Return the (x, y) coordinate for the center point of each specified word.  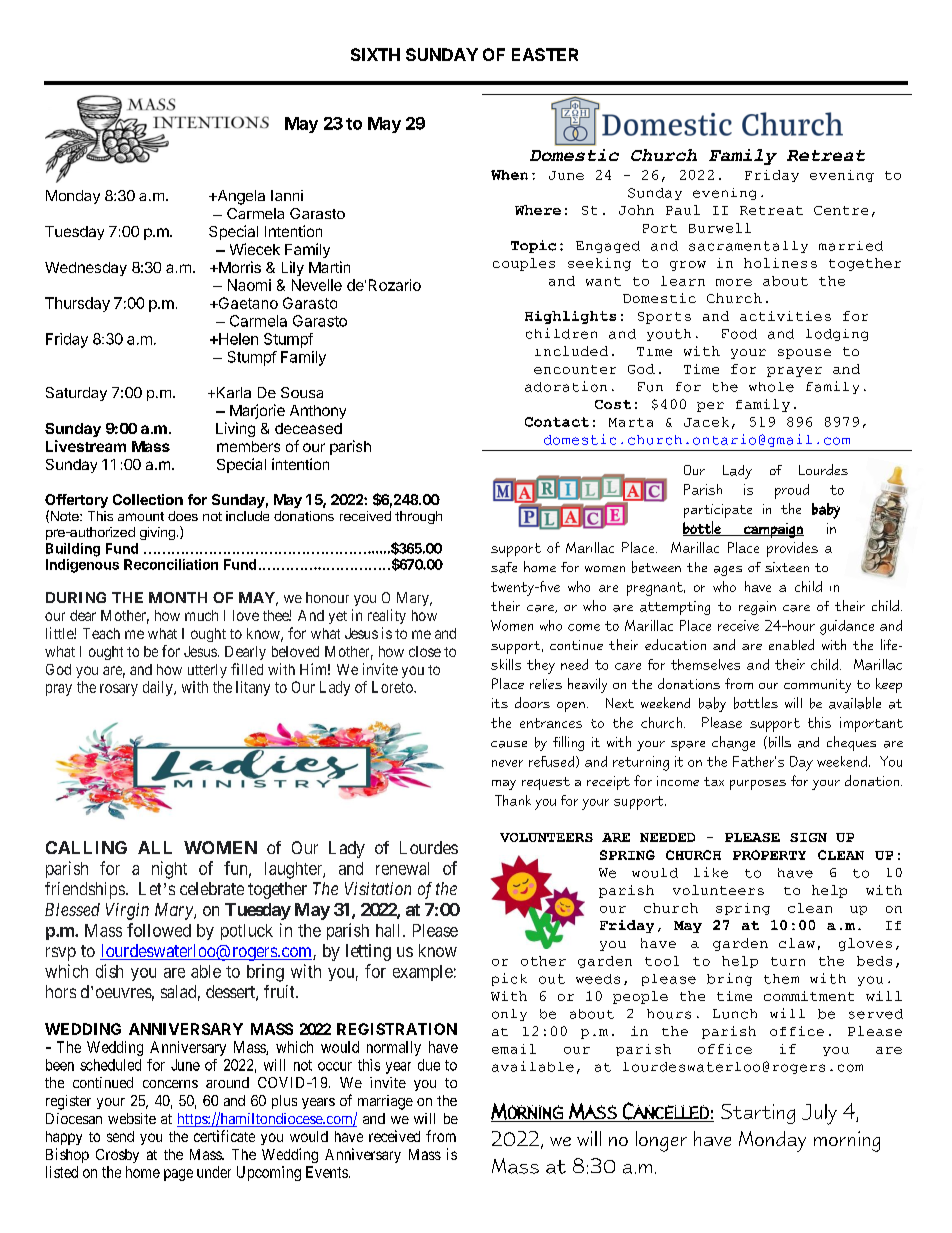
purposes (758, 785)
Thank (513, 800)
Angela (240, 197)
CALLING (86, 847)
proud (792, 491)
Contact (557, 422)
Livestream (86, 446)
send (120, 1136)
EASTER (545, 54)
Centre (841, 210)
